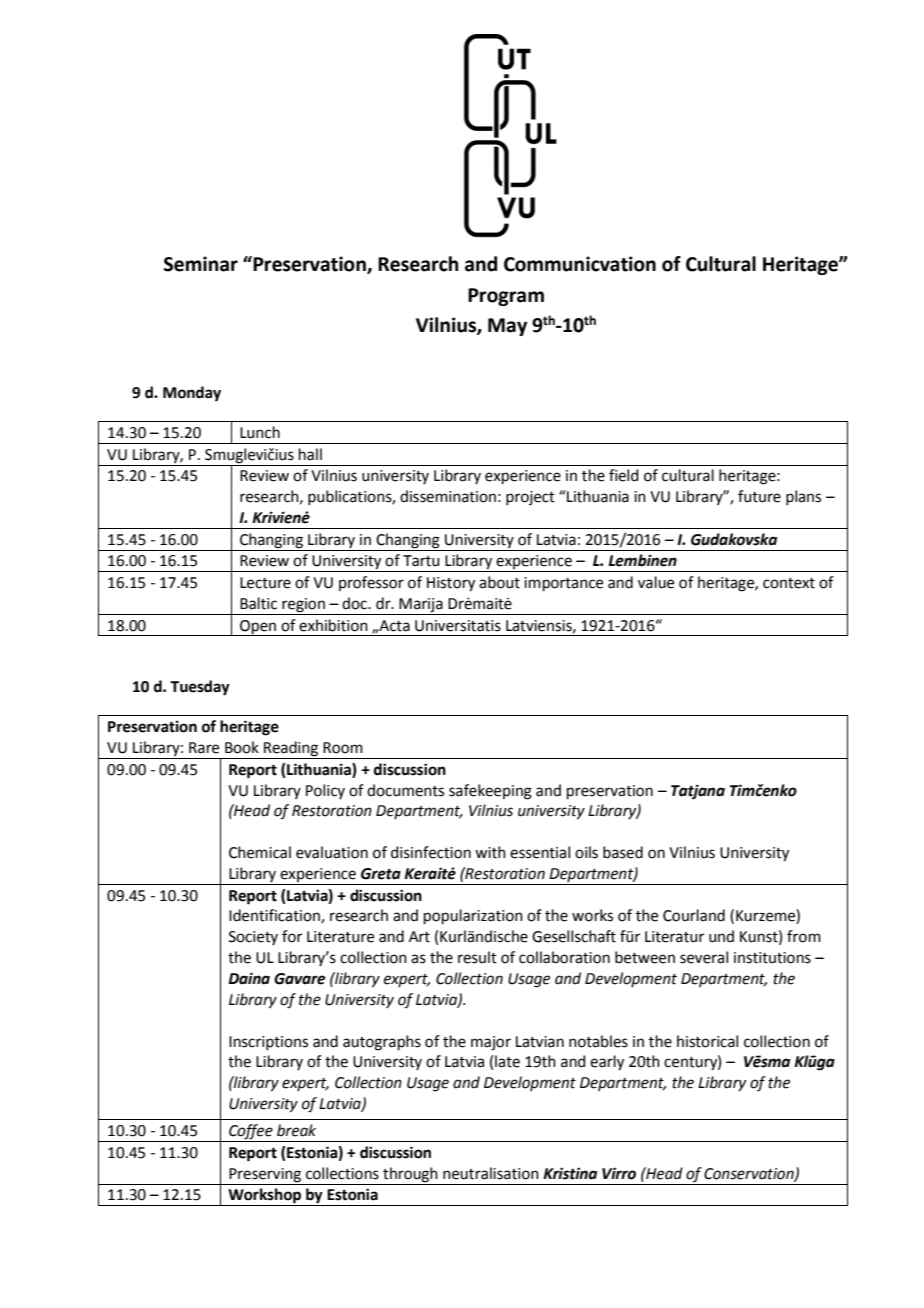  Describe the element at coordinates (242, 747) in the page. I see `Book` at that location.
